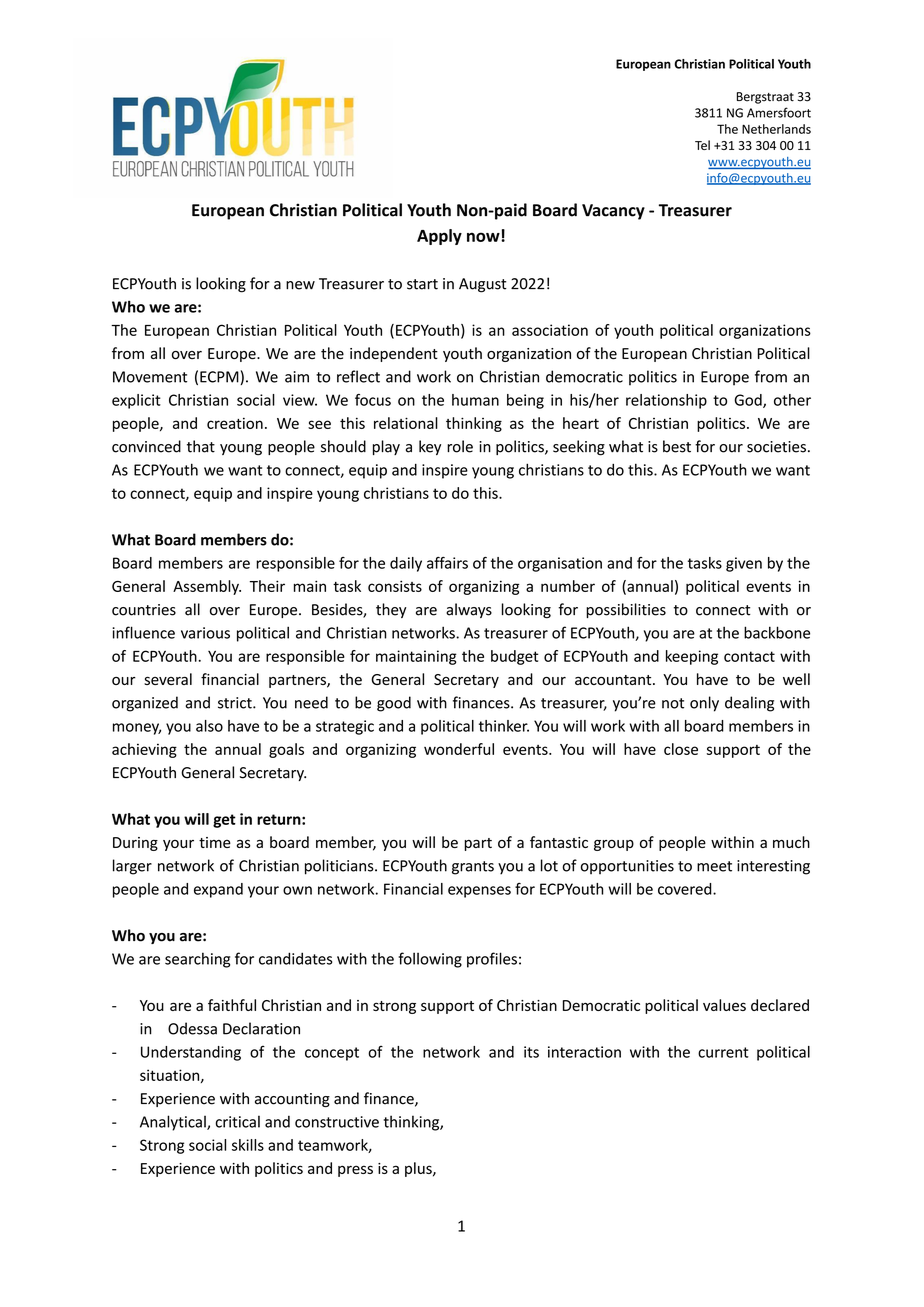 The width and height of the screenshot is (924, 1307). What do you see at coordinates (723, 1052) in the screenshot?
I see `current` at bounding box center [723, 1052].
